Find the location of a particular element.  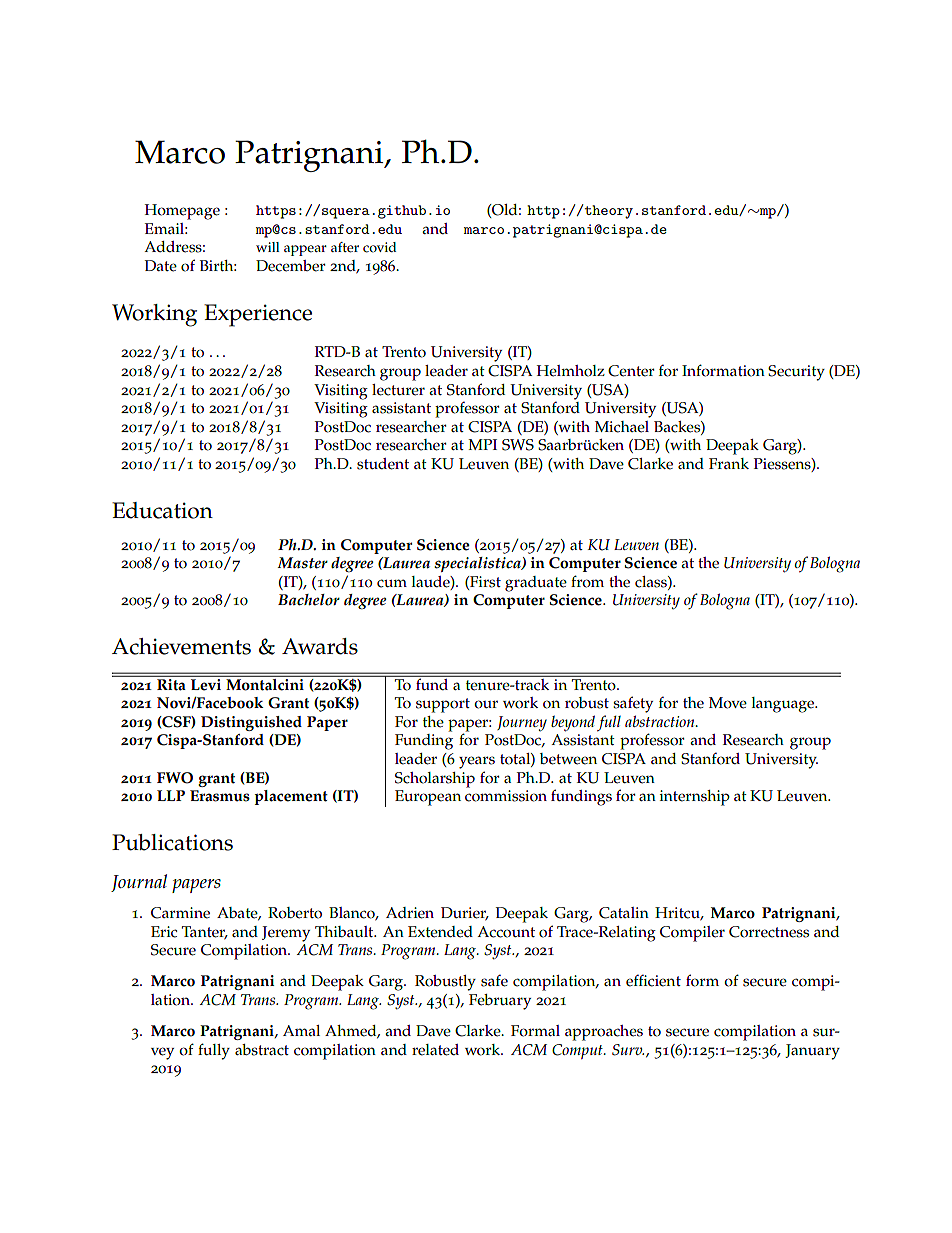

Education is located at coordinates (162, 510).
